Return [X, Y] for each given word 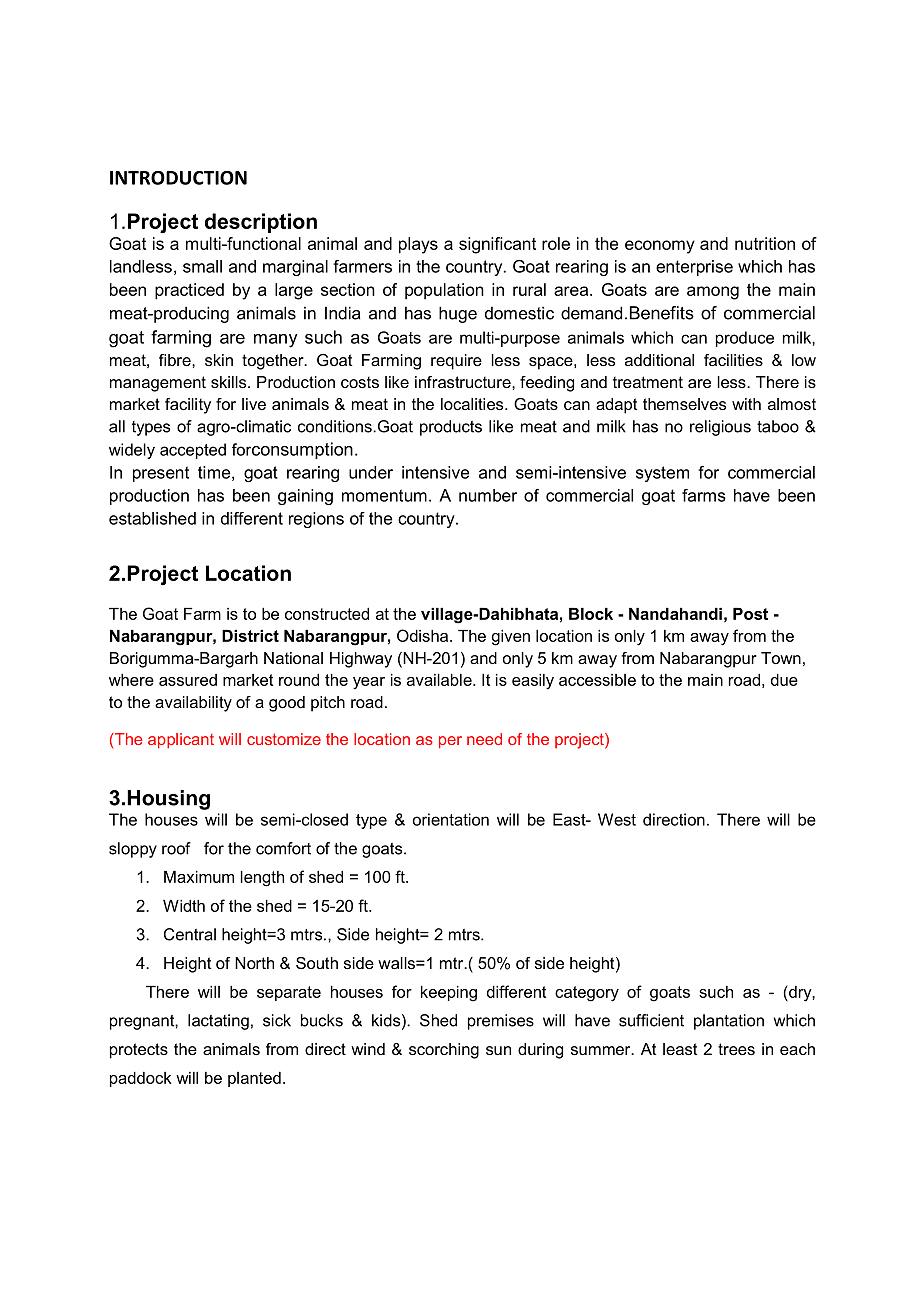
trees [736, 1049]
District [250, 636]
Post [750, 614]
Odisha [424, 635]
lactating [218, 1022]
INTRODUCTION [178, 178]
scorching [444, 1051]
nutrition [765, 243]
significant [497, 245]
